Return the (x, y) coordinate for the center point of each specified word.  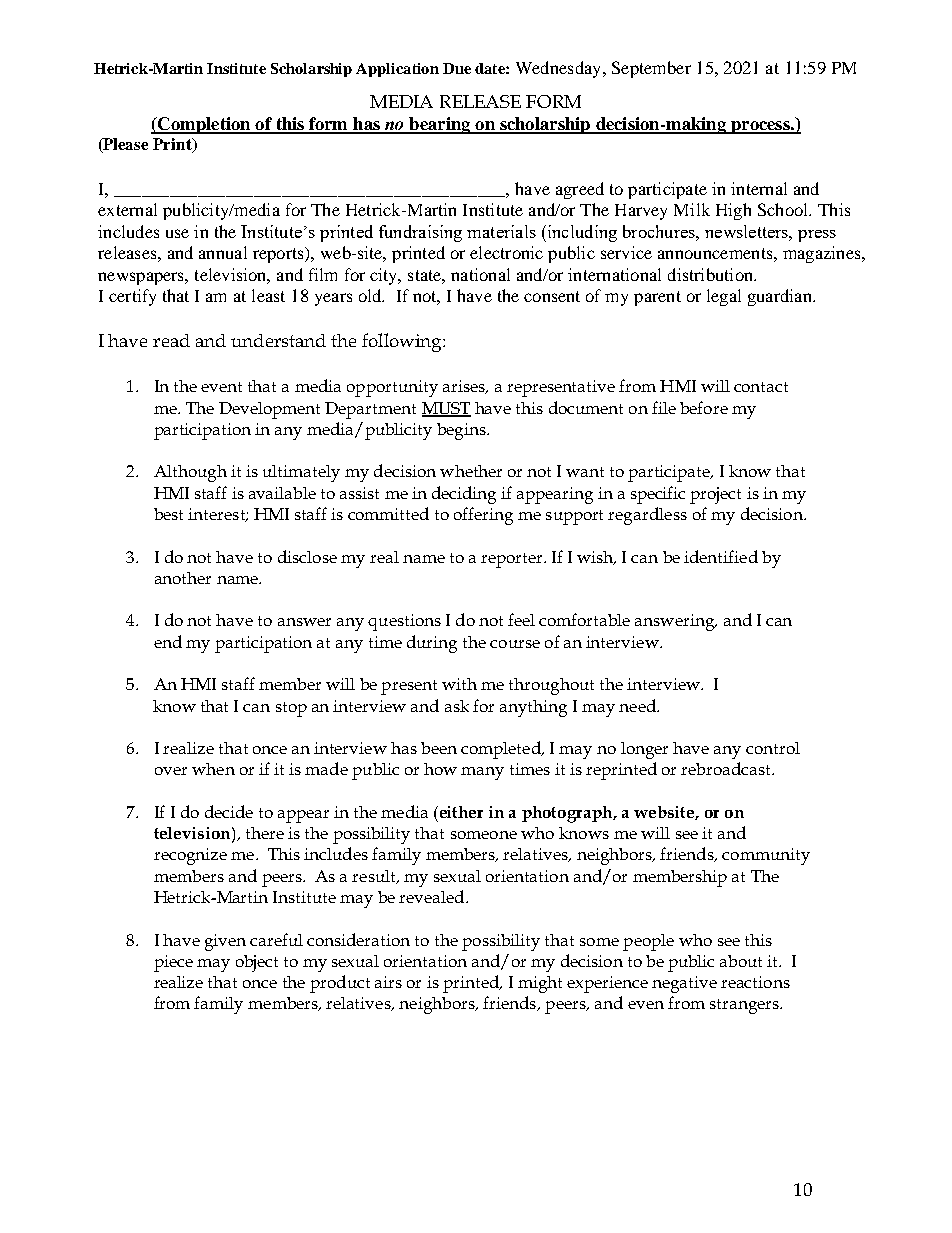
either (460, 812)
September (651, 69)
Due (457, 68)
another (183, 578)
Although (190, 473)
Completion (204, 125)
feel (521, 619)
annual (223, 252)
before (704, 407)
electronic (506, 252)
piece (173, 963)
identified (721, 556)
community (766, 856)
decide (229, 811)
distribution (712, 274)
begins (462, 431)
